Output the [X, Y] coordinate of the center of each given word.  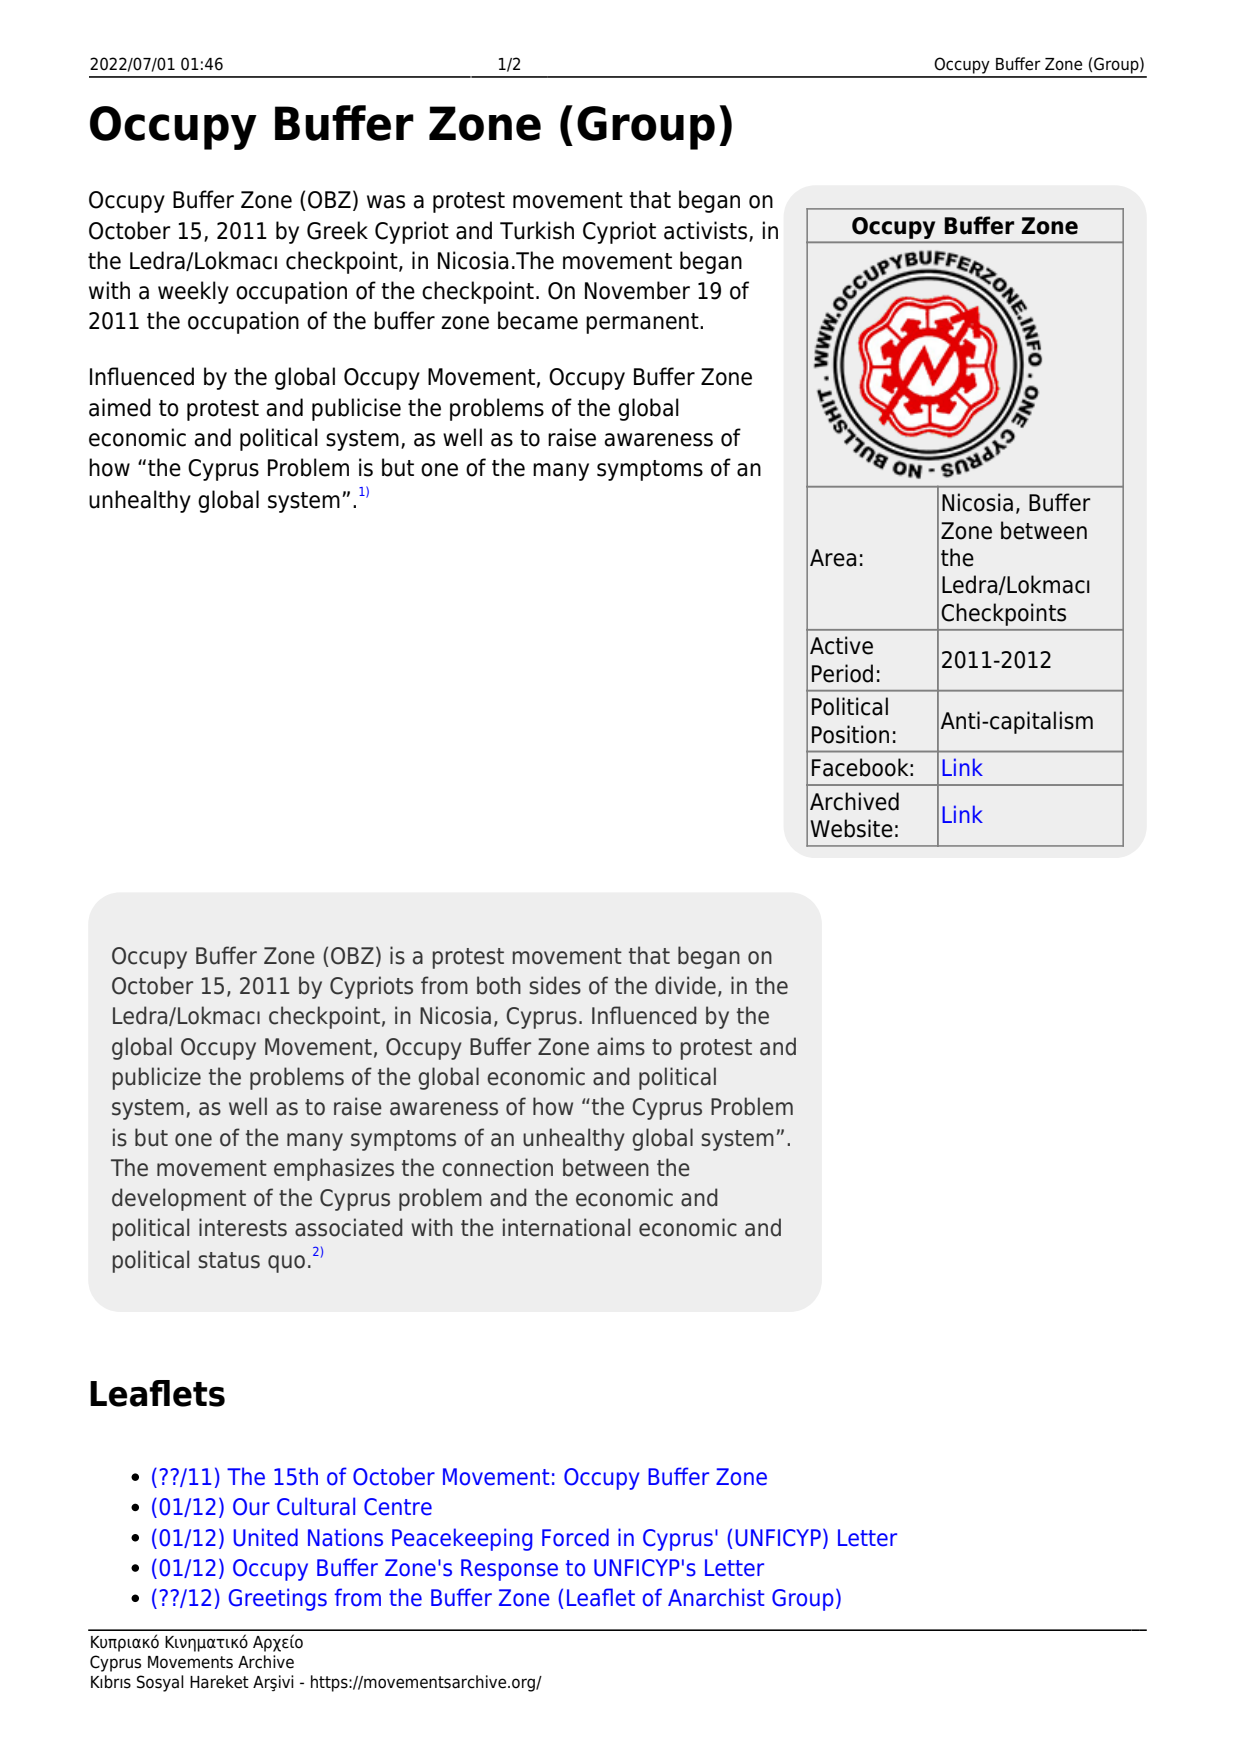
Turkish [537, 230]
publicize [157, 1078]
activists [707, 231]
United [265, 1537]
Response [509, 1570]
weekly [193, 292]
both [499, 985]
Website [851, 828]
